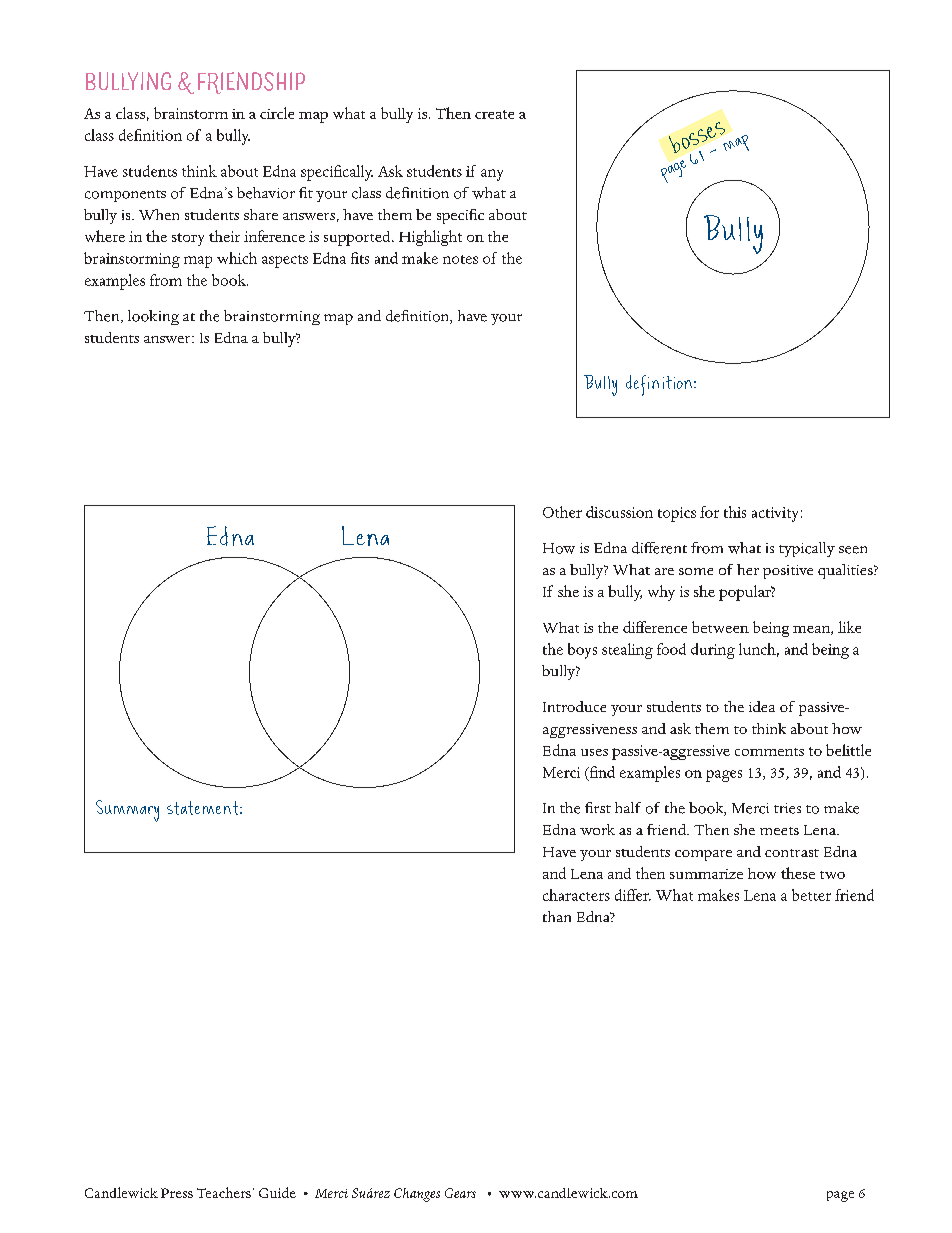  Describe the element at coordinates (153, 317) in the page. I see `looking` at that location.
